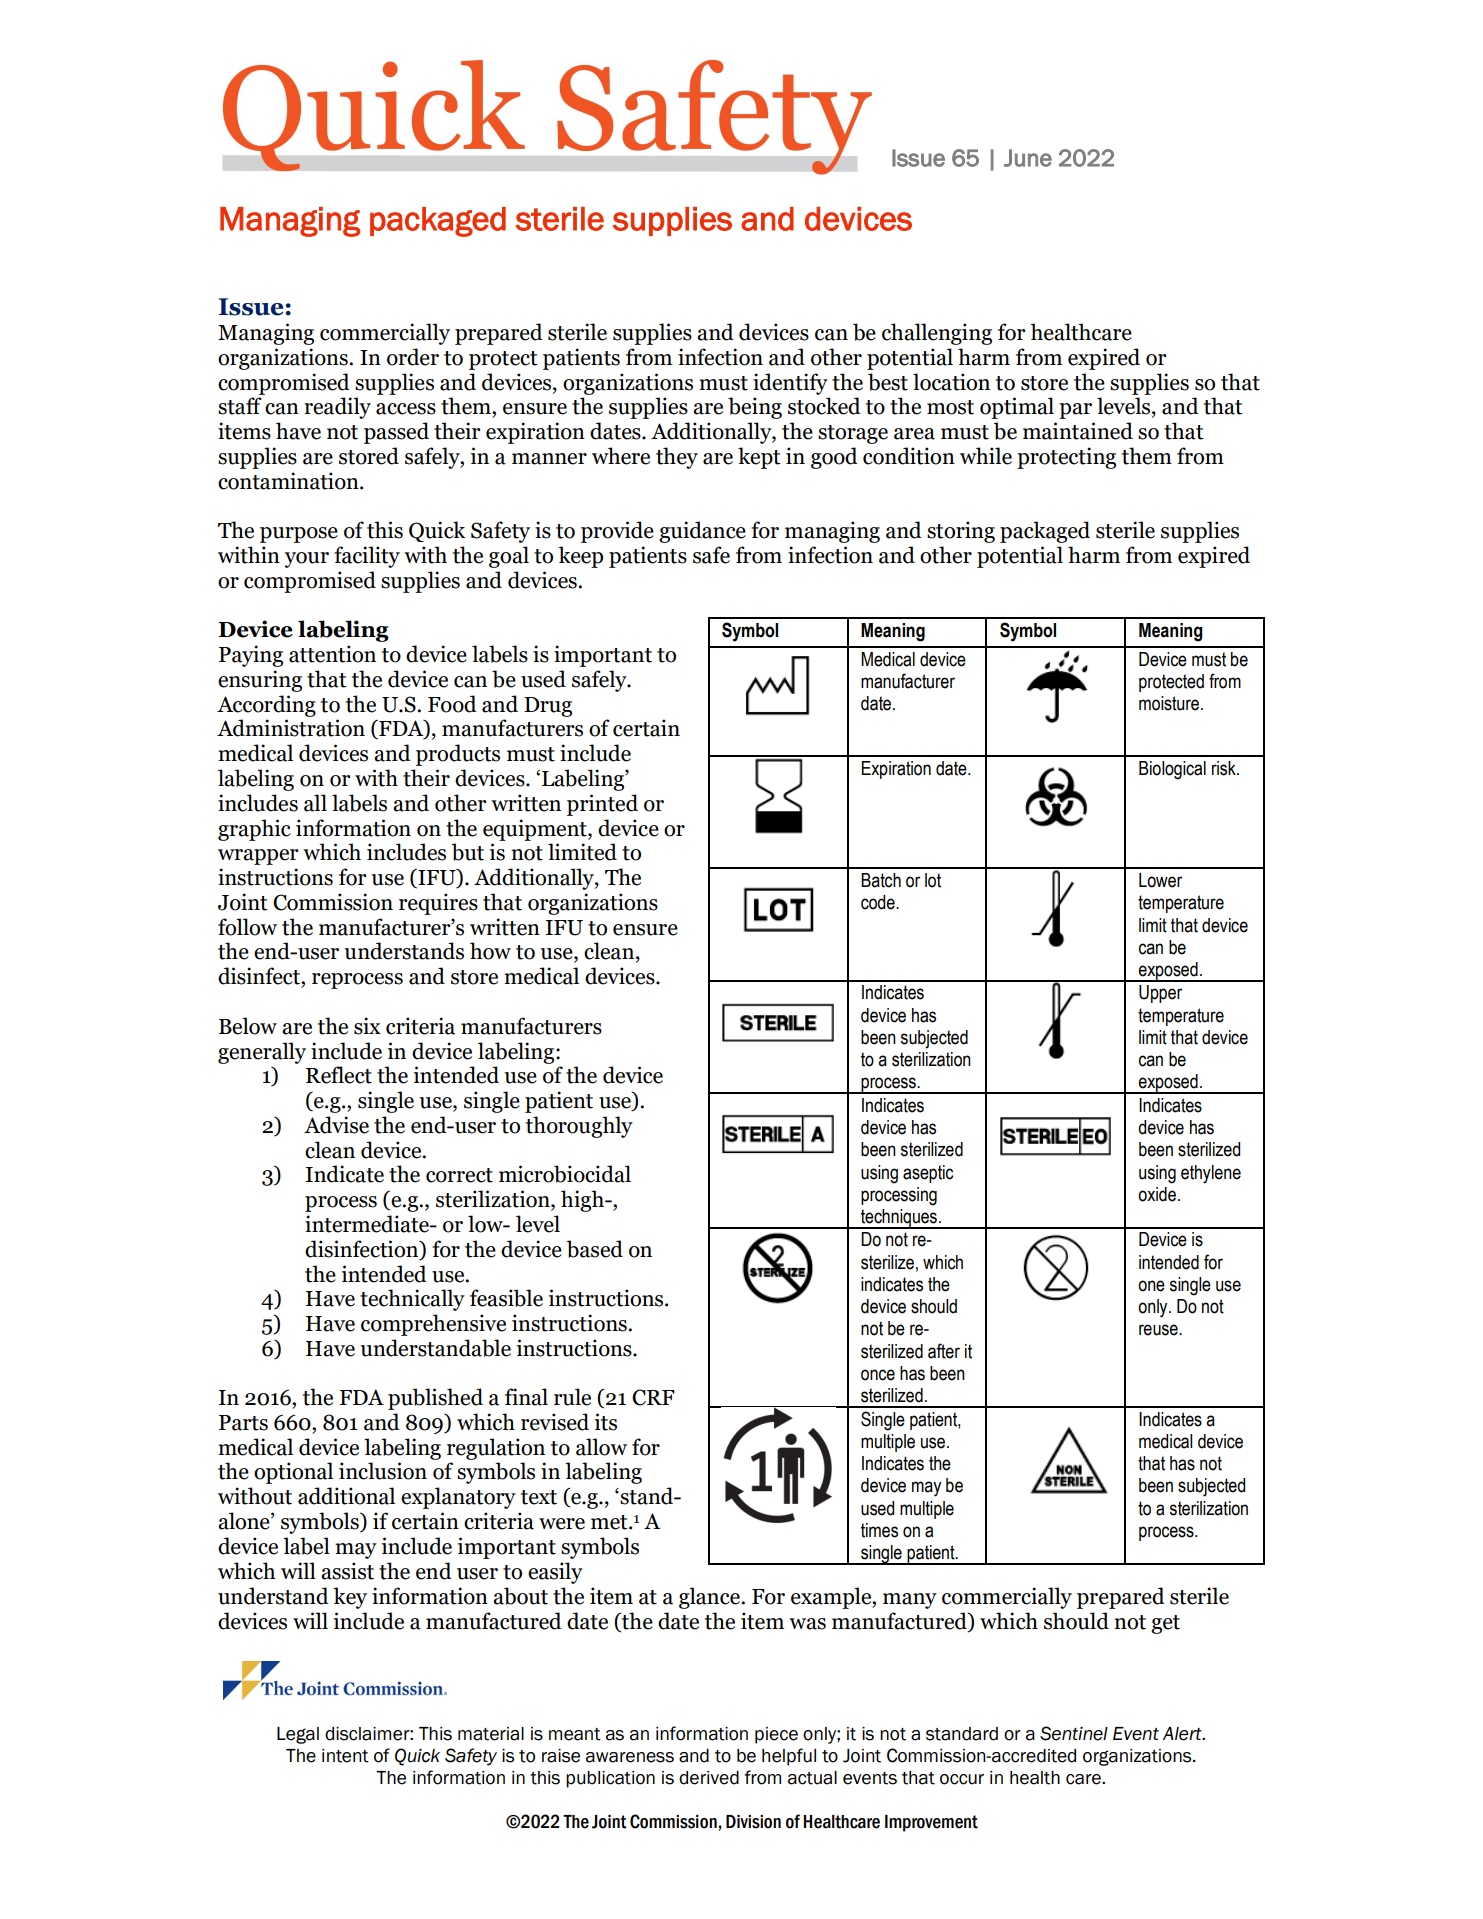 The image size is (1483, 1919). Describe the element at coordinates (345, 1756) in the screenshot. I see `intent` at that location.
